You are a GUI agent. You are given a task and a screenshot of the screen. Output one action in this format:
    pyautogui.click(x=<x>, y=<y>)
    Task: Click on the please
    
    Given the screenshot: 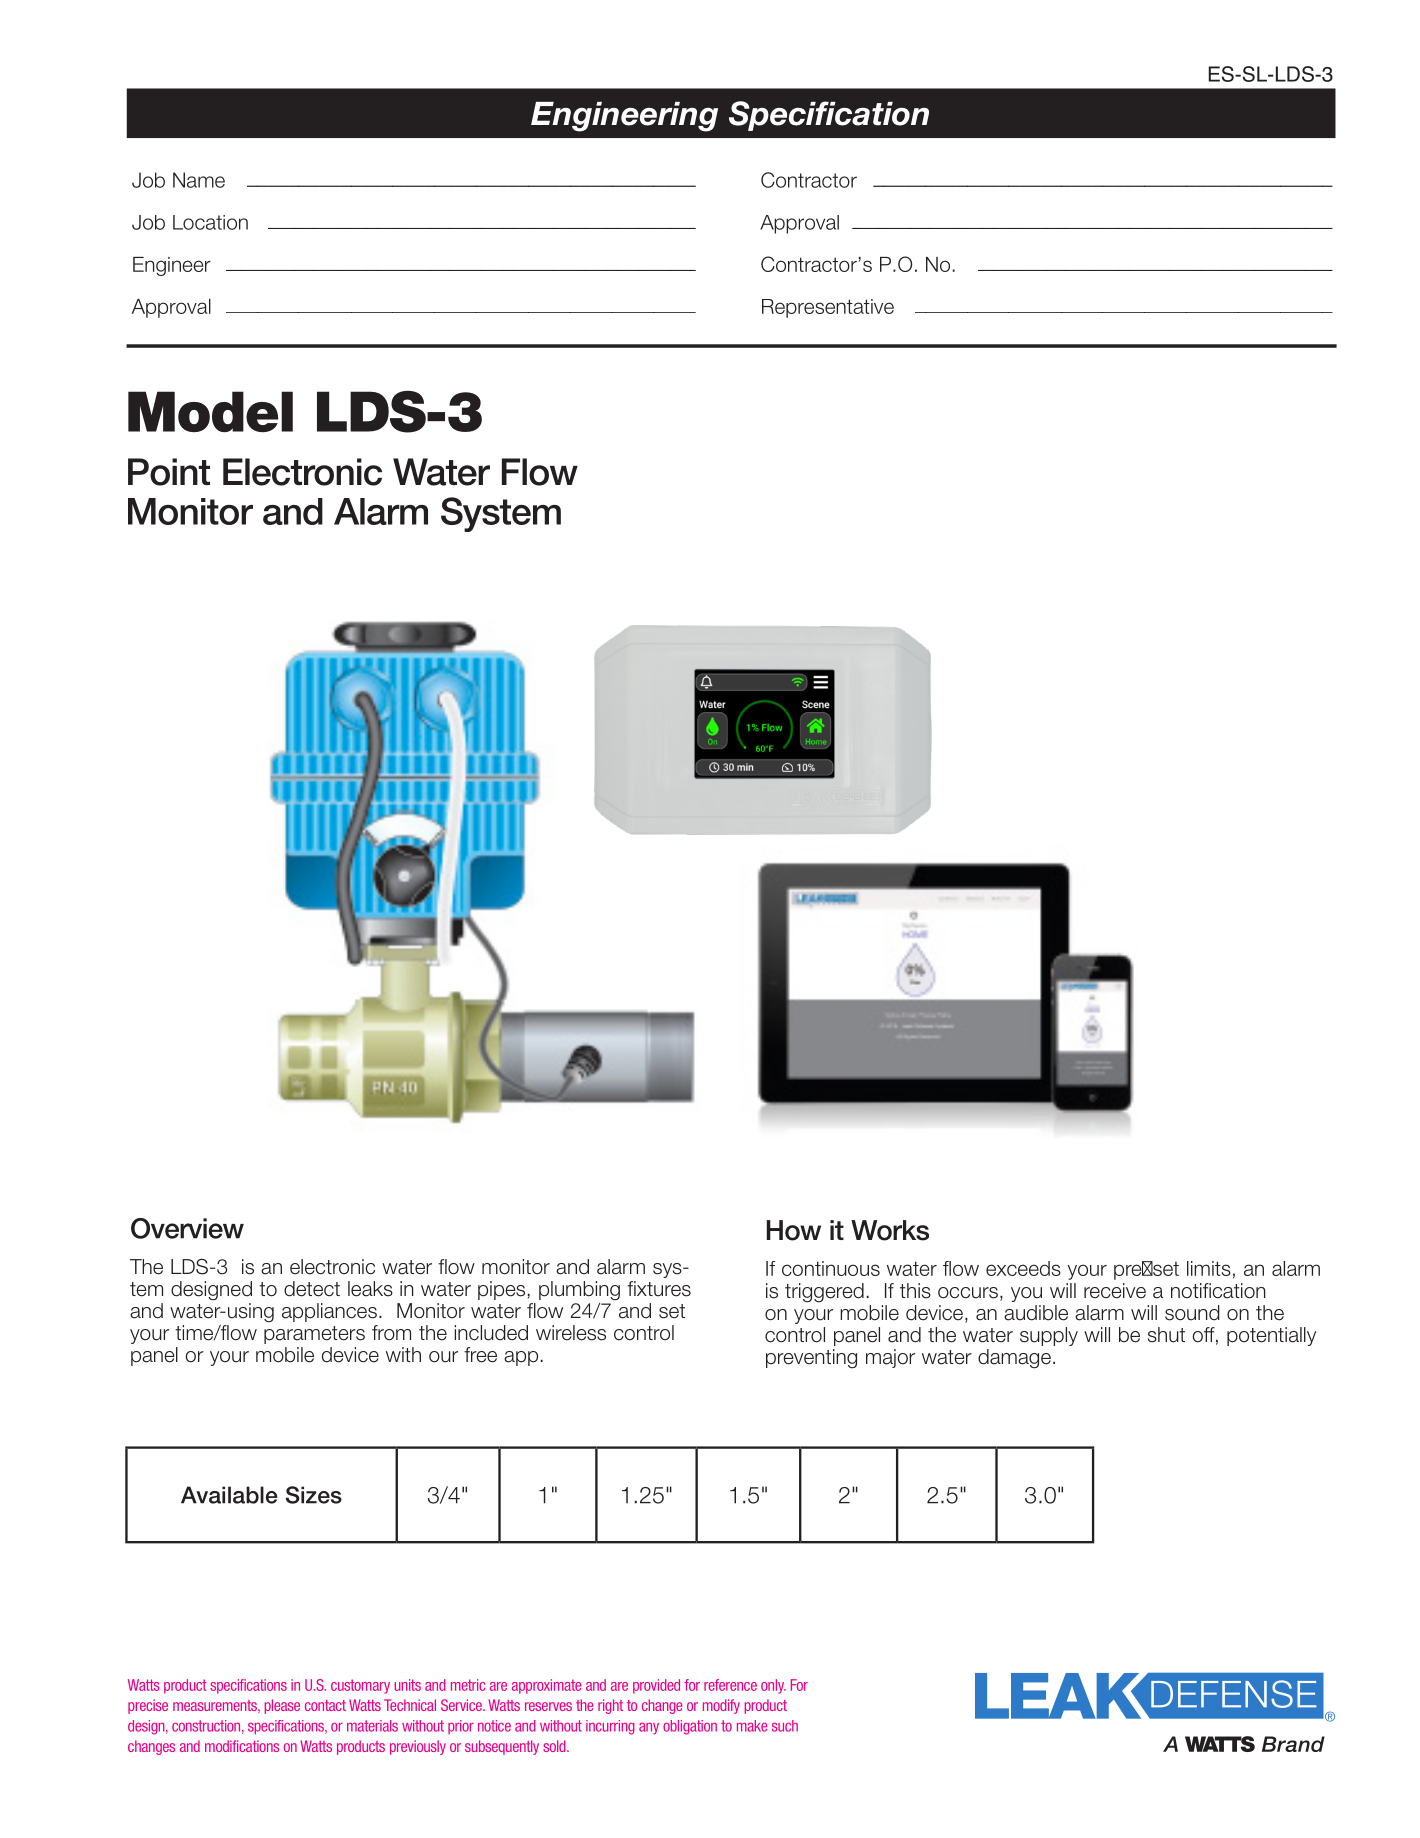 What is the action you would take?
    pyautogui.click(x=282, y=1706)
